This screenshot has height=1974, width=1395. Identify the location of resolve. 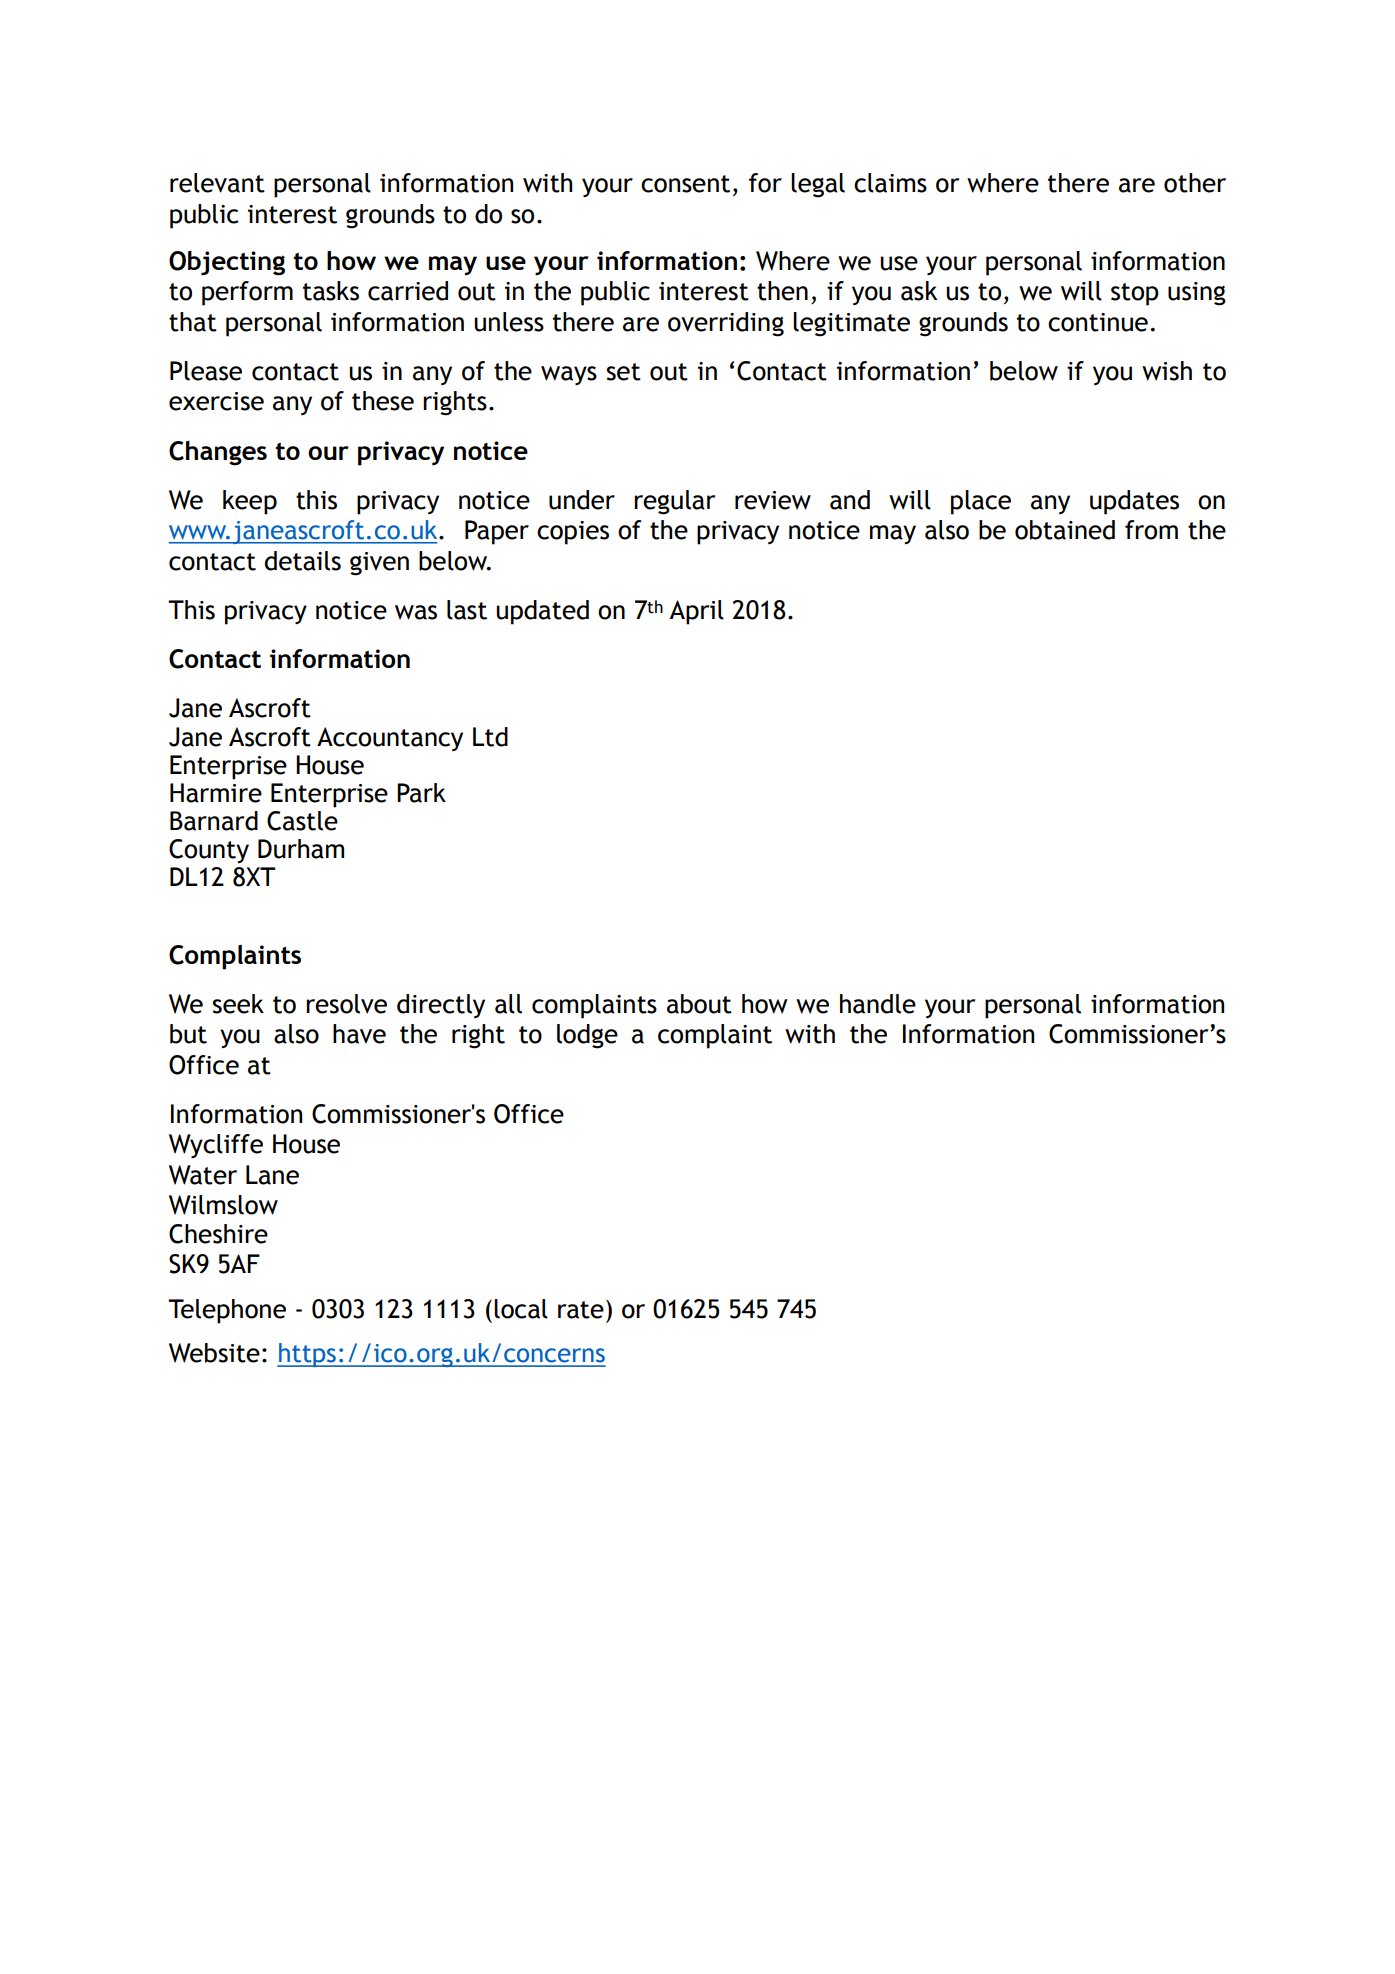
(346, 1004).
